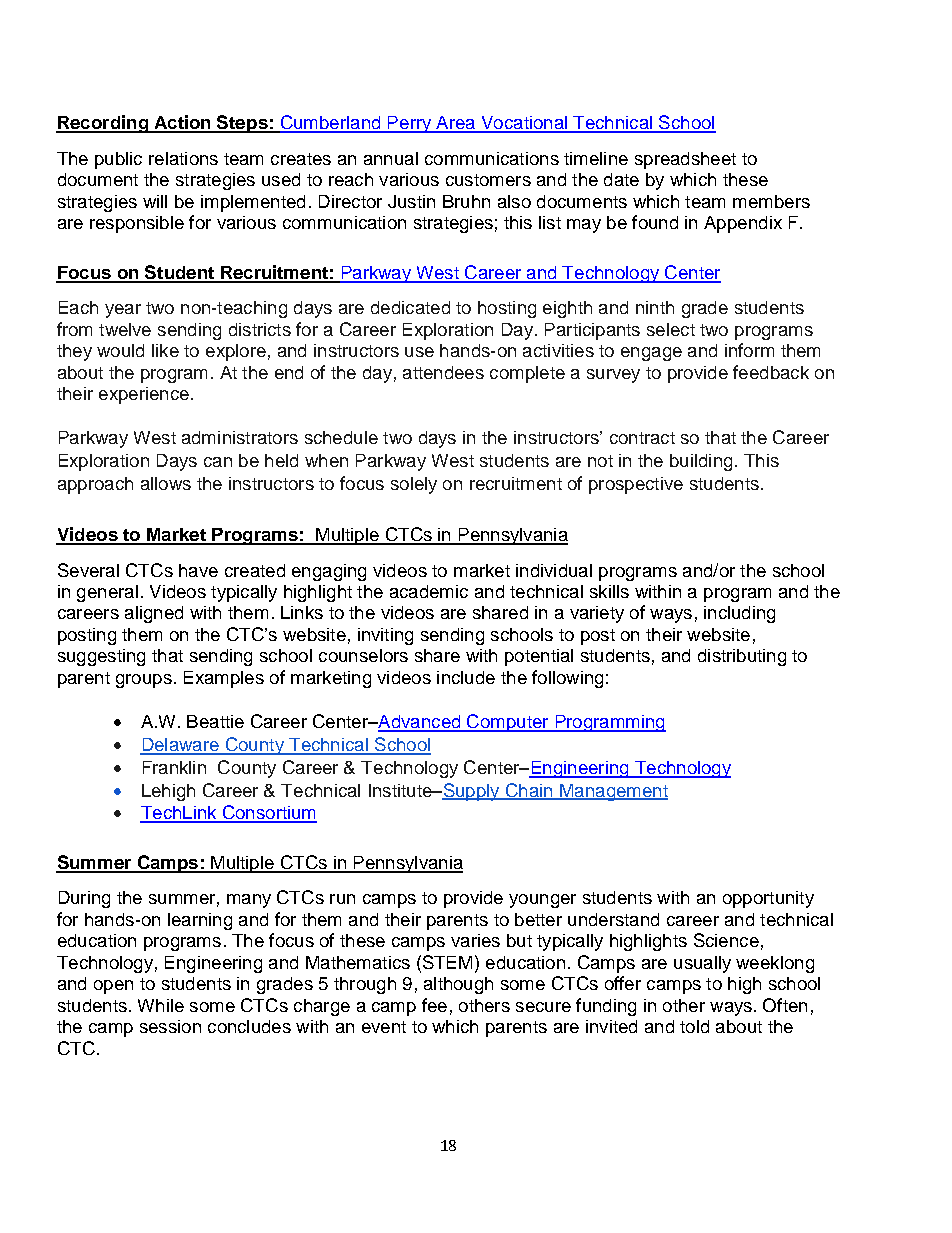 Image resolution: width=952 pixels, height=1233 pixels. I want to click on annual, so click(391, 158).
